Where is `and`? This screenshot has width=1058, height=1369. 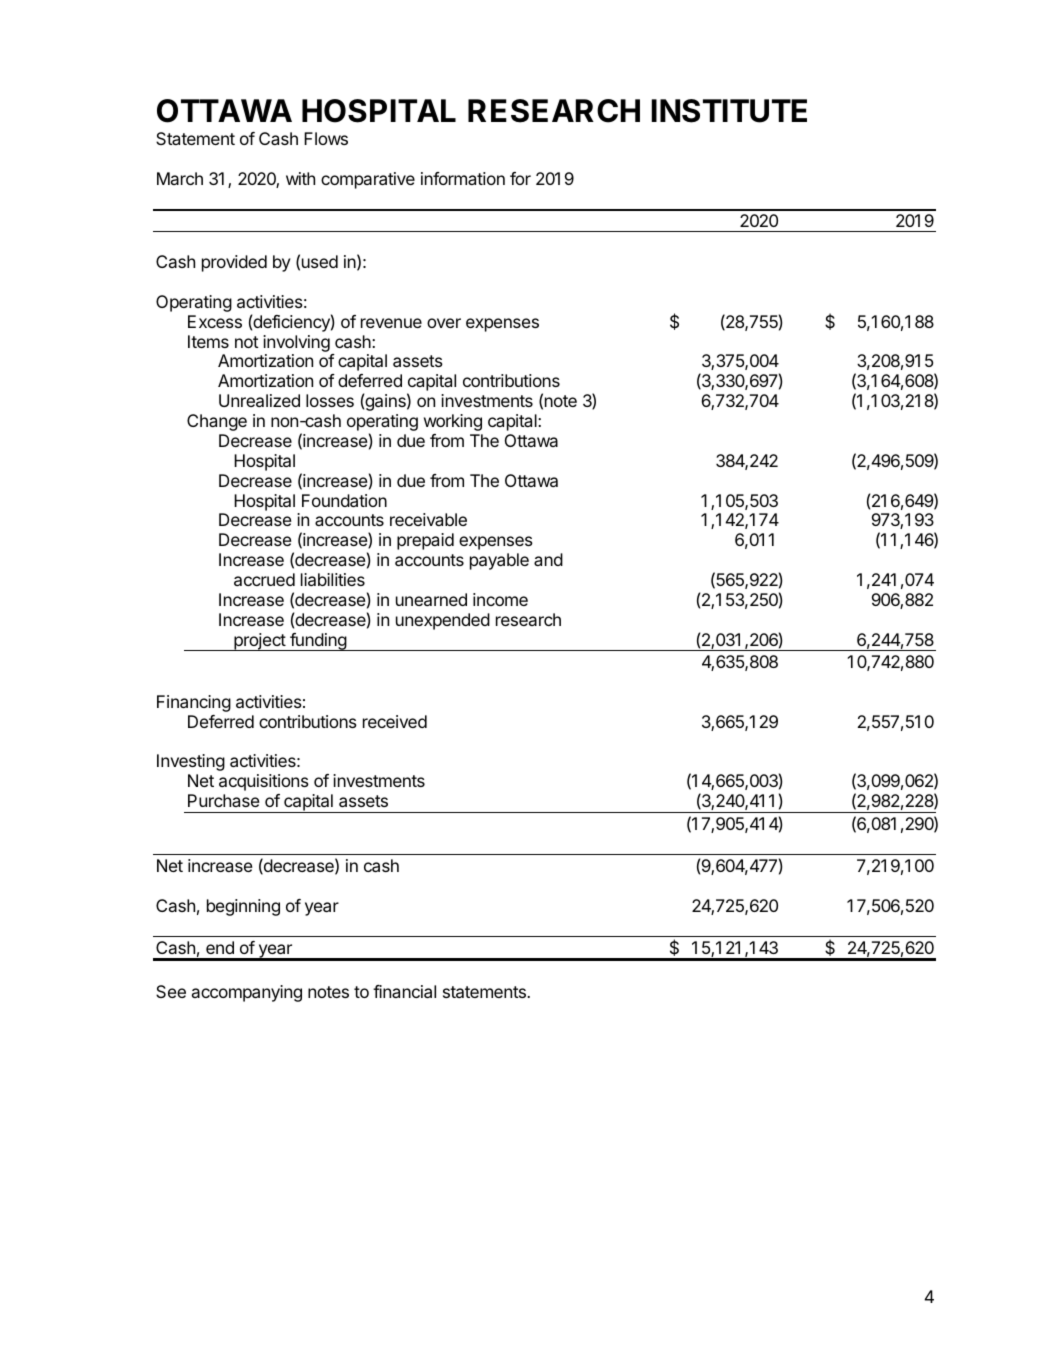
and is located at coordinates (548, 559).
